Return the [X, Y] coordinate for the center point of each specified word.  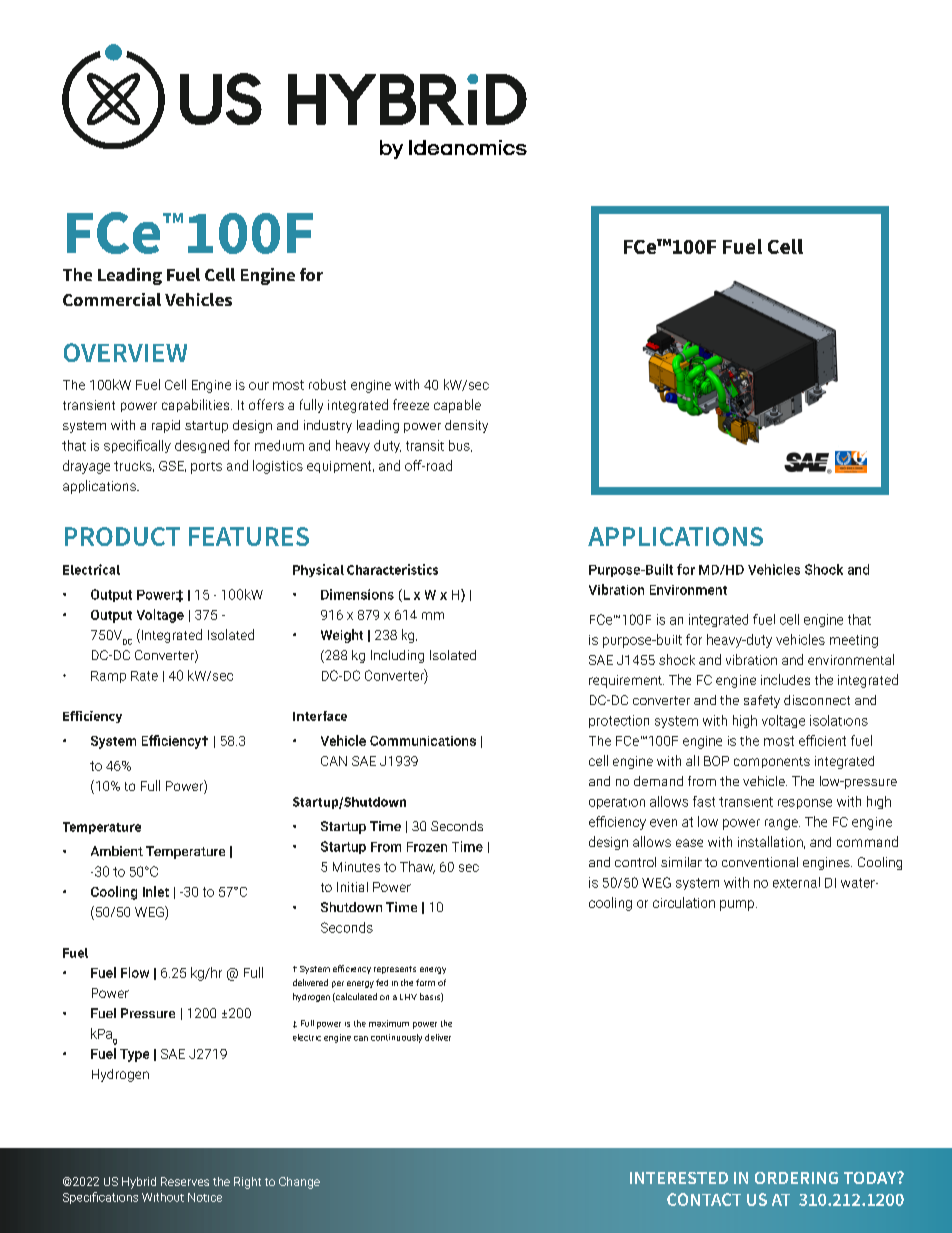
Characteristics [392, 569]
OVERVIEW [125, 352]
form [425, 982]
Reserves [185, 1181]
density [466, 426]
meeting [854, 641]
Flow [135, 972]
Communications [423, 741]
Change [299, 1183]
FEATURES [249, 536]
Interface [320, 716]
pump [738, 905]
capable [457, 406]
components [772, 762]
